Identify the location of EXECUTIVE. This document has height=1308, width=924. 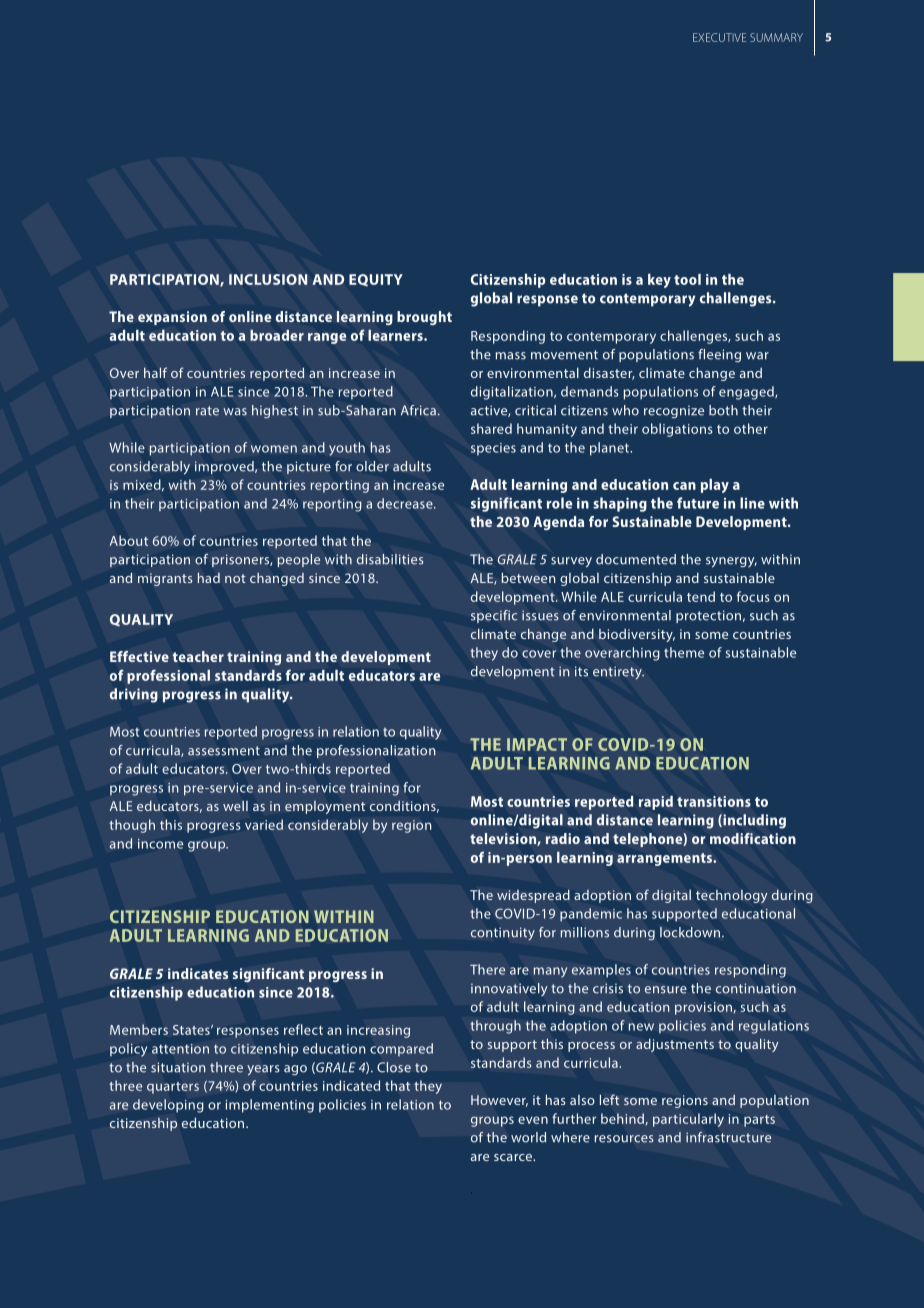
(719, 37).
